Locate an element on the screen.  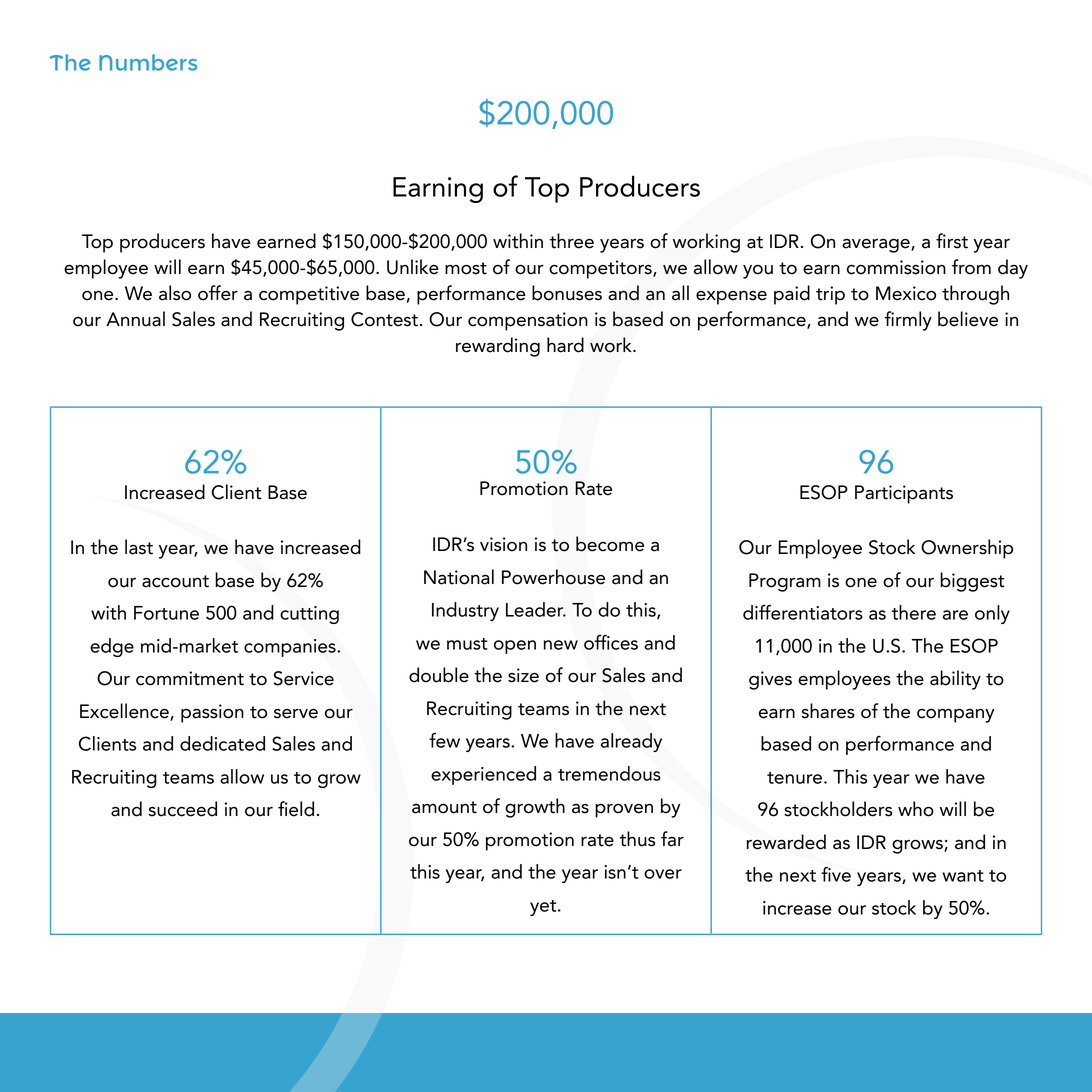
firmly is located at coordinates (908, 321).
